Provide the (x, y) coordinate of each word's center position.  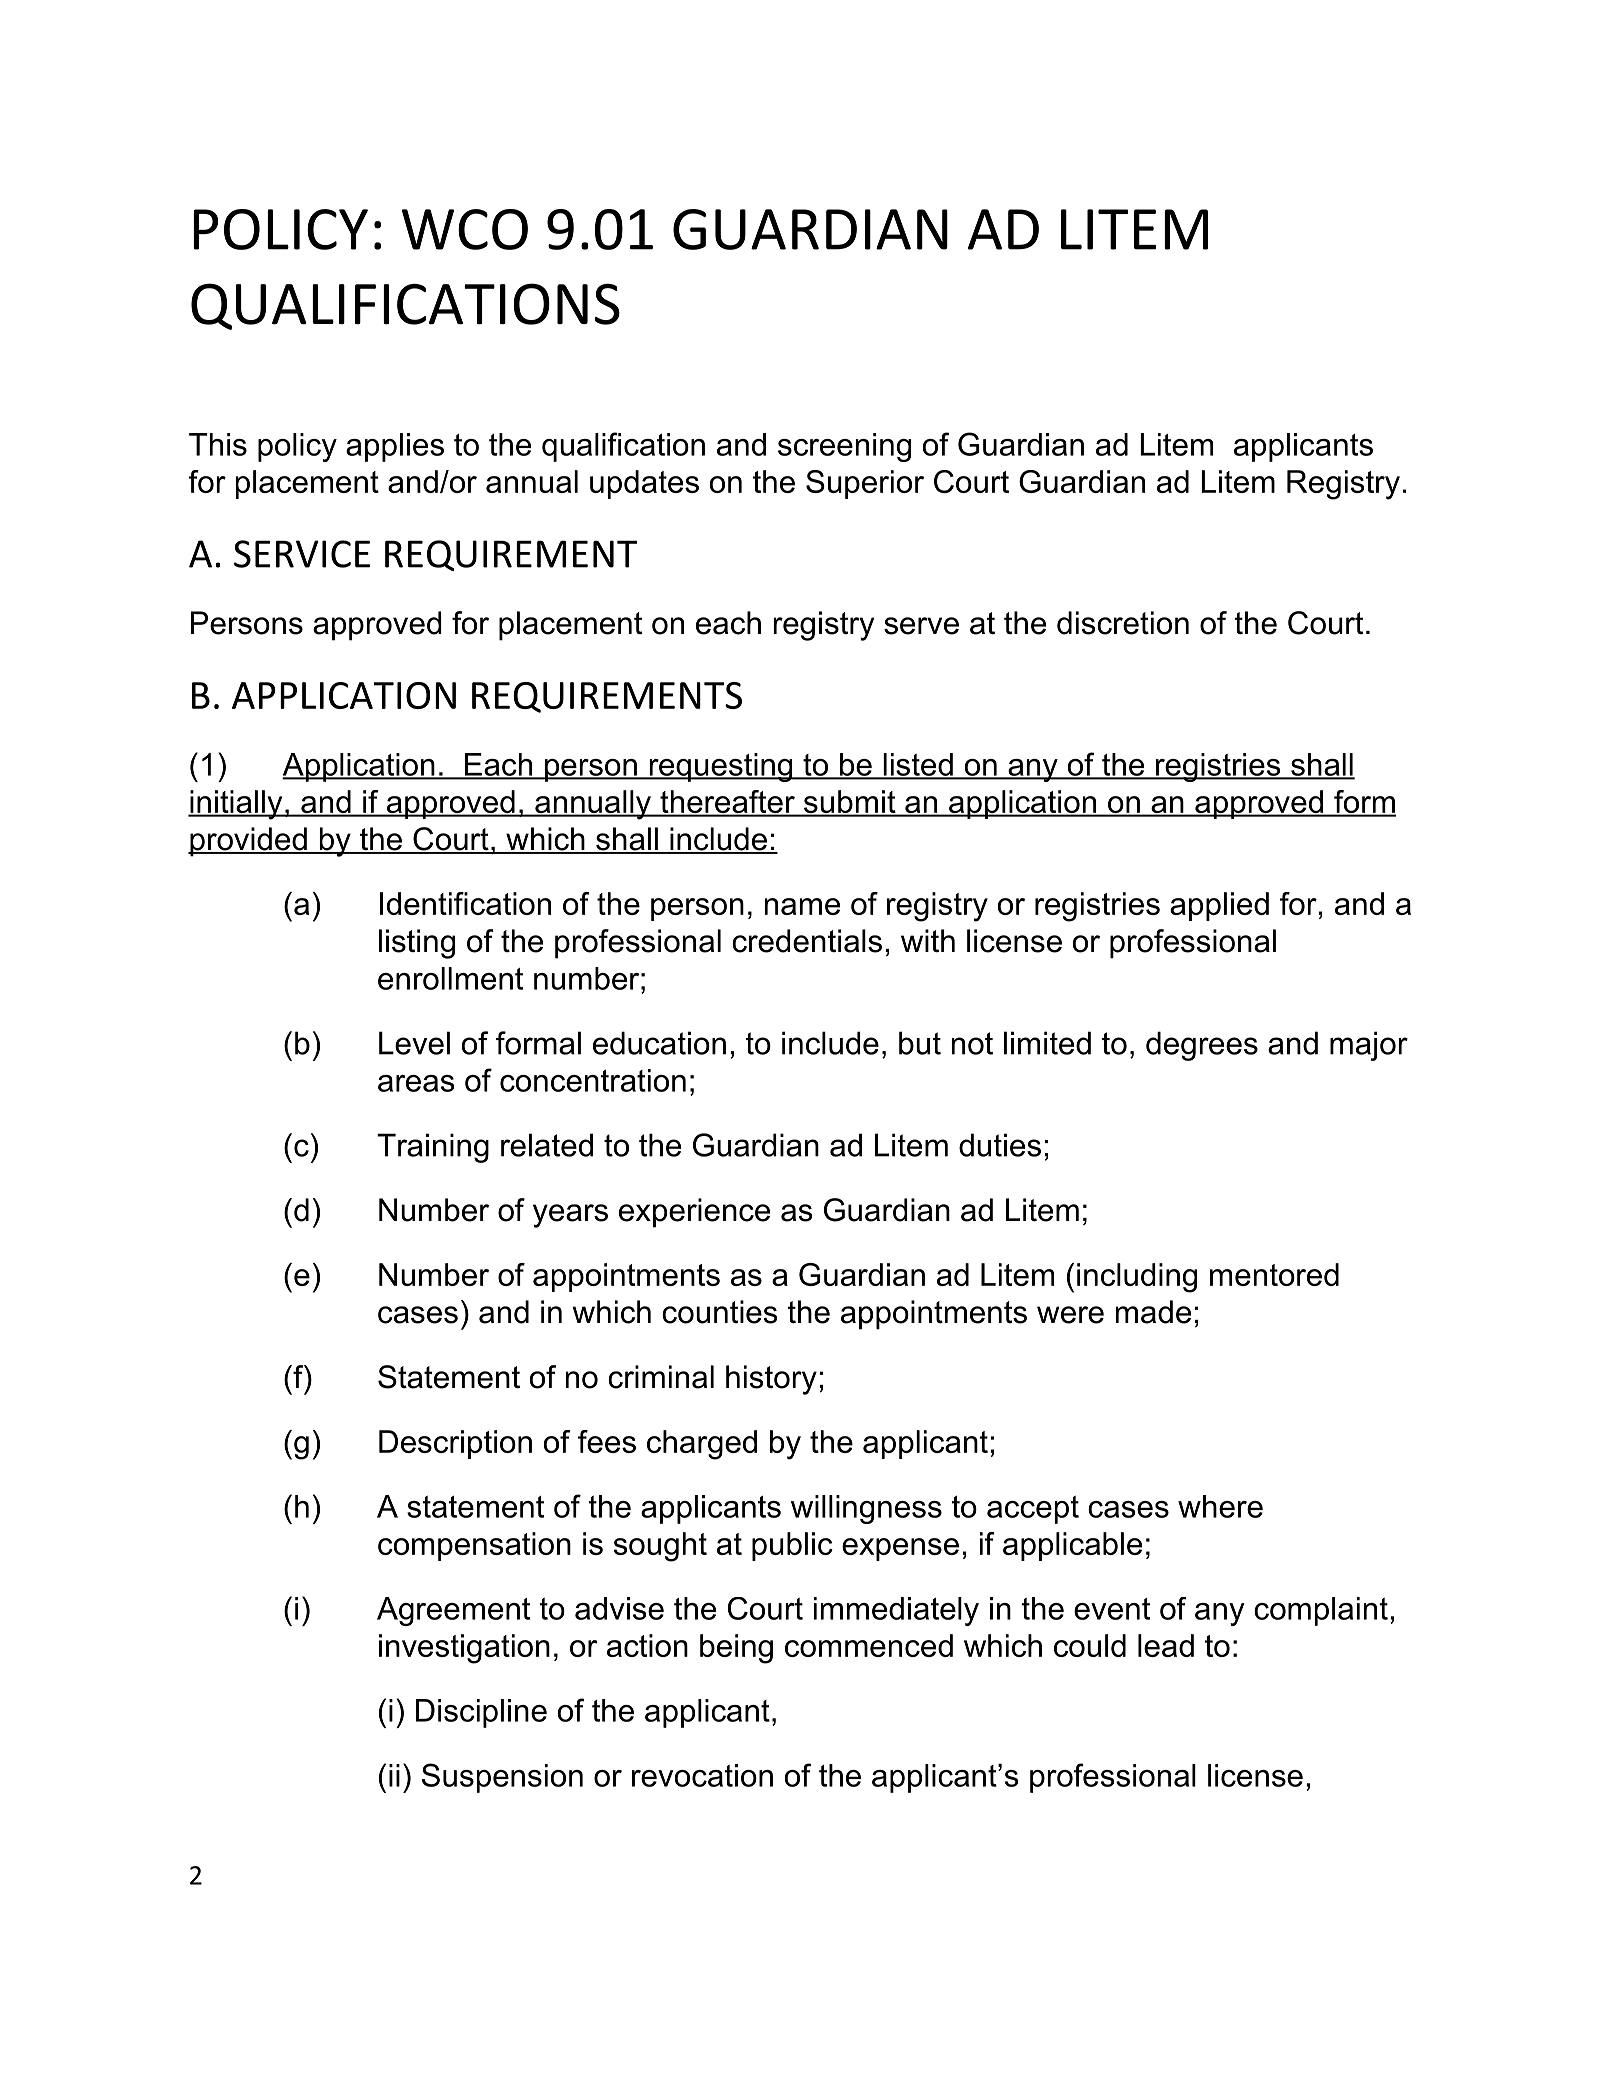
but (920, 1043)
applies (395, 447)
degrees (1202, 1046)
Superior (865, 484)
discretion (1123, 623)
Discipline (481, 1713)
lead (1166, 1645)
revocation (702, 1775)
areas (416, 1083)
